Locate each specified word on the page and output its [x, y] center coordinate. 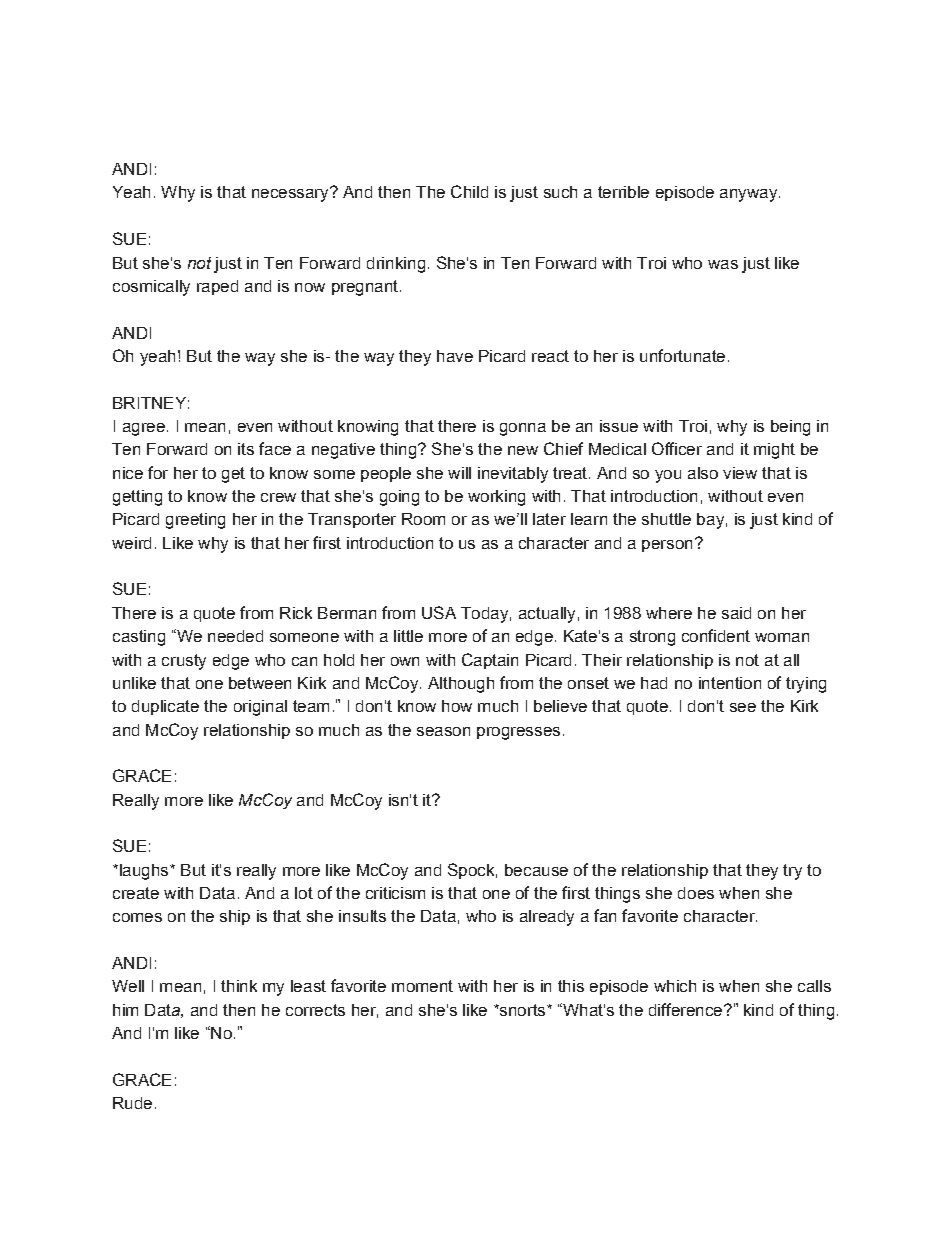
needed [235, 636]
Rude [132, 1103]
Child [469, 191]
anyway [750, 195]
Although [461, 685]
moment [422, 986]
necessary [291, 194]
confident [716, 635]
